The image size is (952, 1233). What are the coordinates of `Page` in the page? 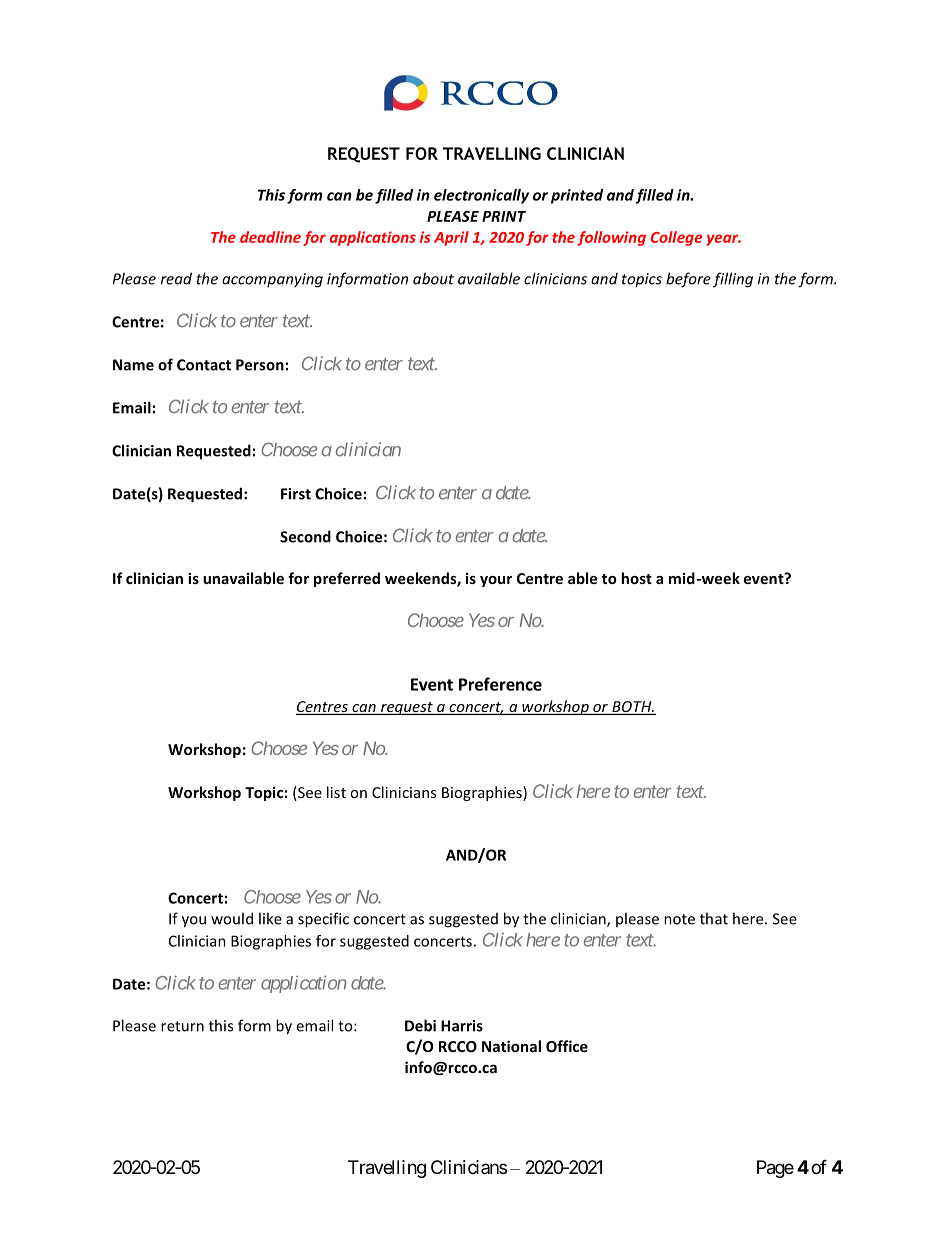 It's located at (775, 1169).
